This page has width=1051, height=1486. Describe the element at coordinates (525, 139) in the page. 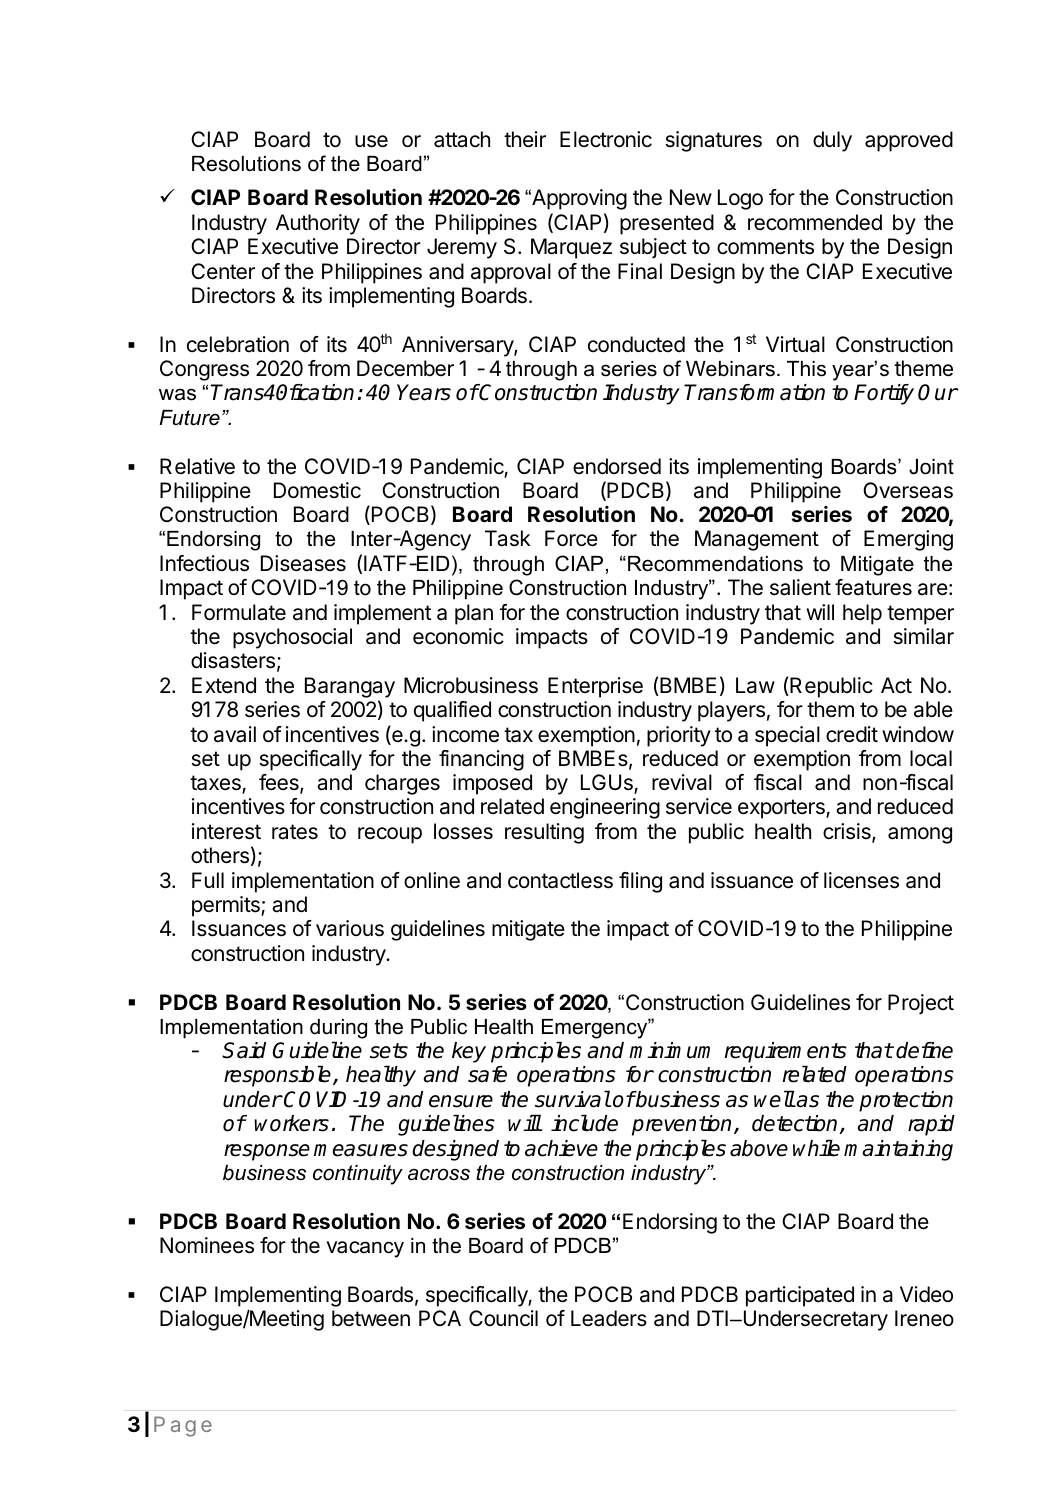

I see `their` at that location.
